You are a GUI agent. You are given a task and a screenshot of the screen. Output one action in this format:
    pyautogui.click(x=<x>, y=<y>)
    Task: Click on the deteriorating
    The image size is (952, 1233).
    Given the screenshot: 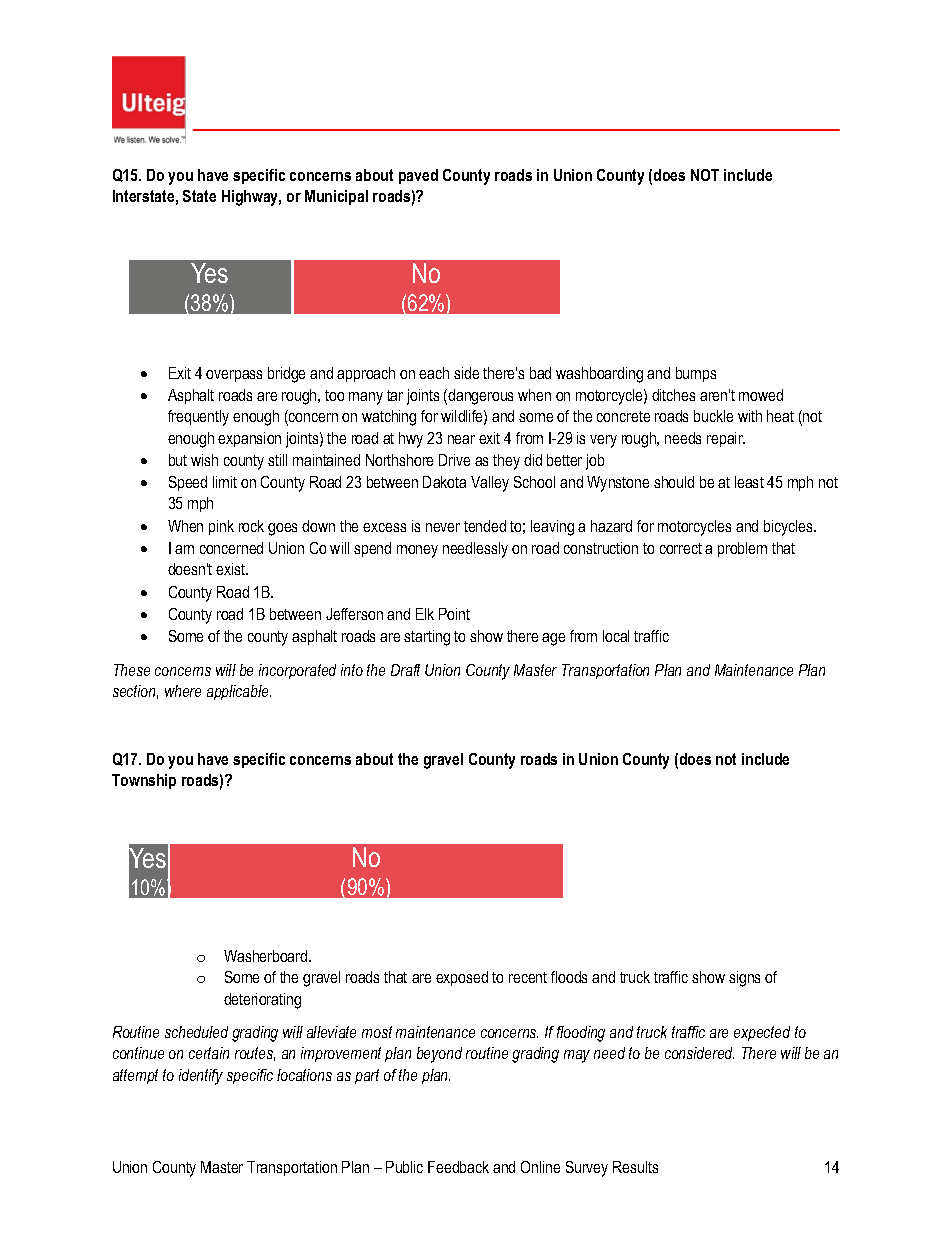 What is the action you would take?
    pyautogui.click(x=262, y=1001)
